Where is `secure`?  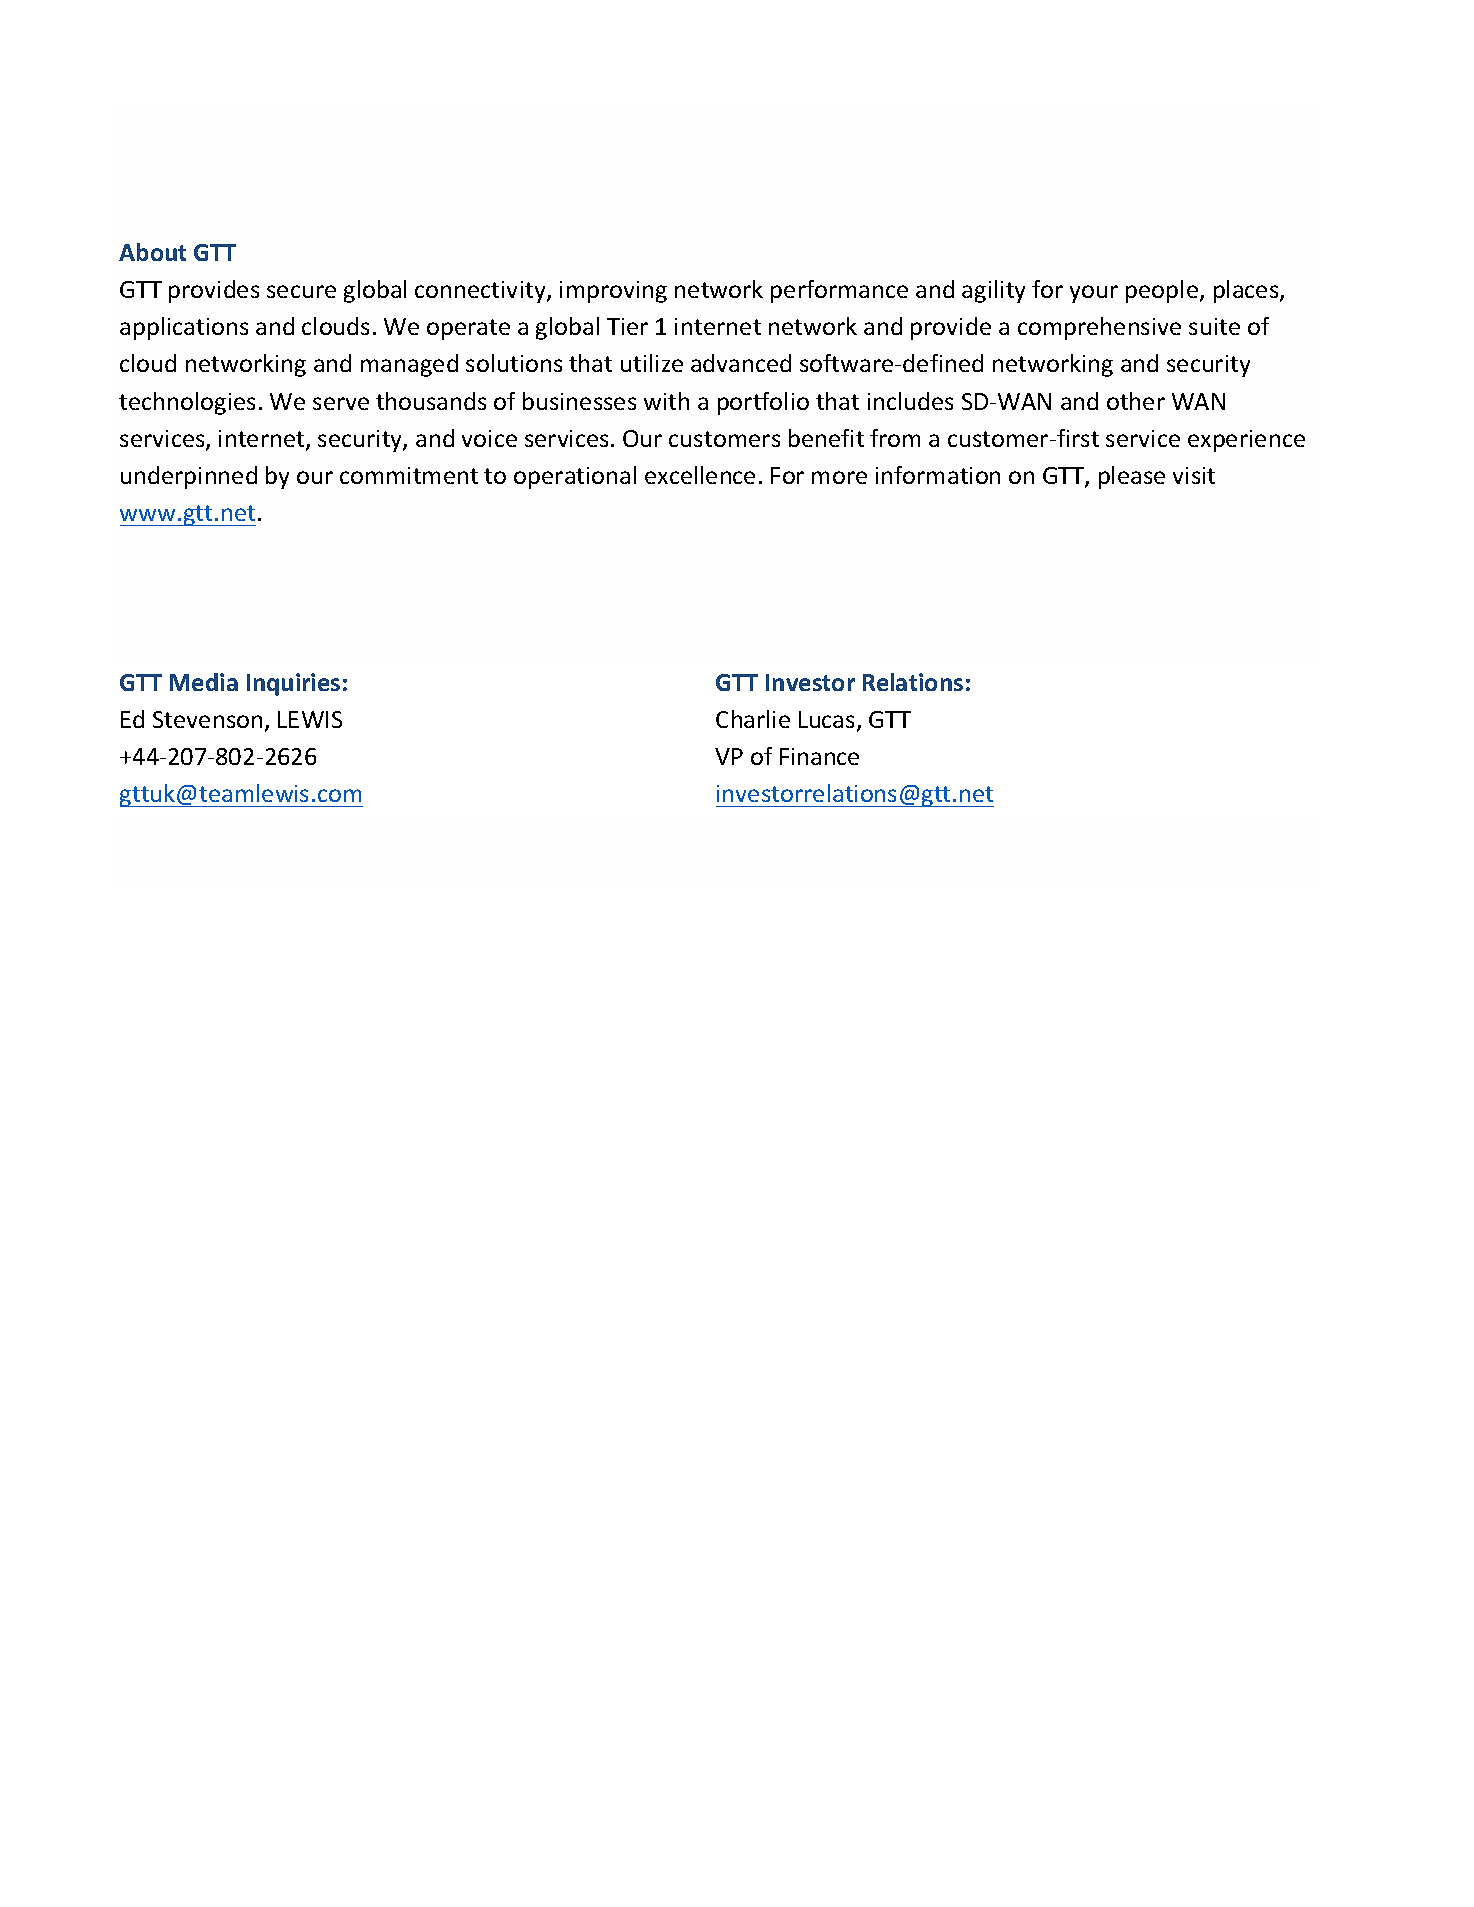
secure is located at coordinates (301, 291).
